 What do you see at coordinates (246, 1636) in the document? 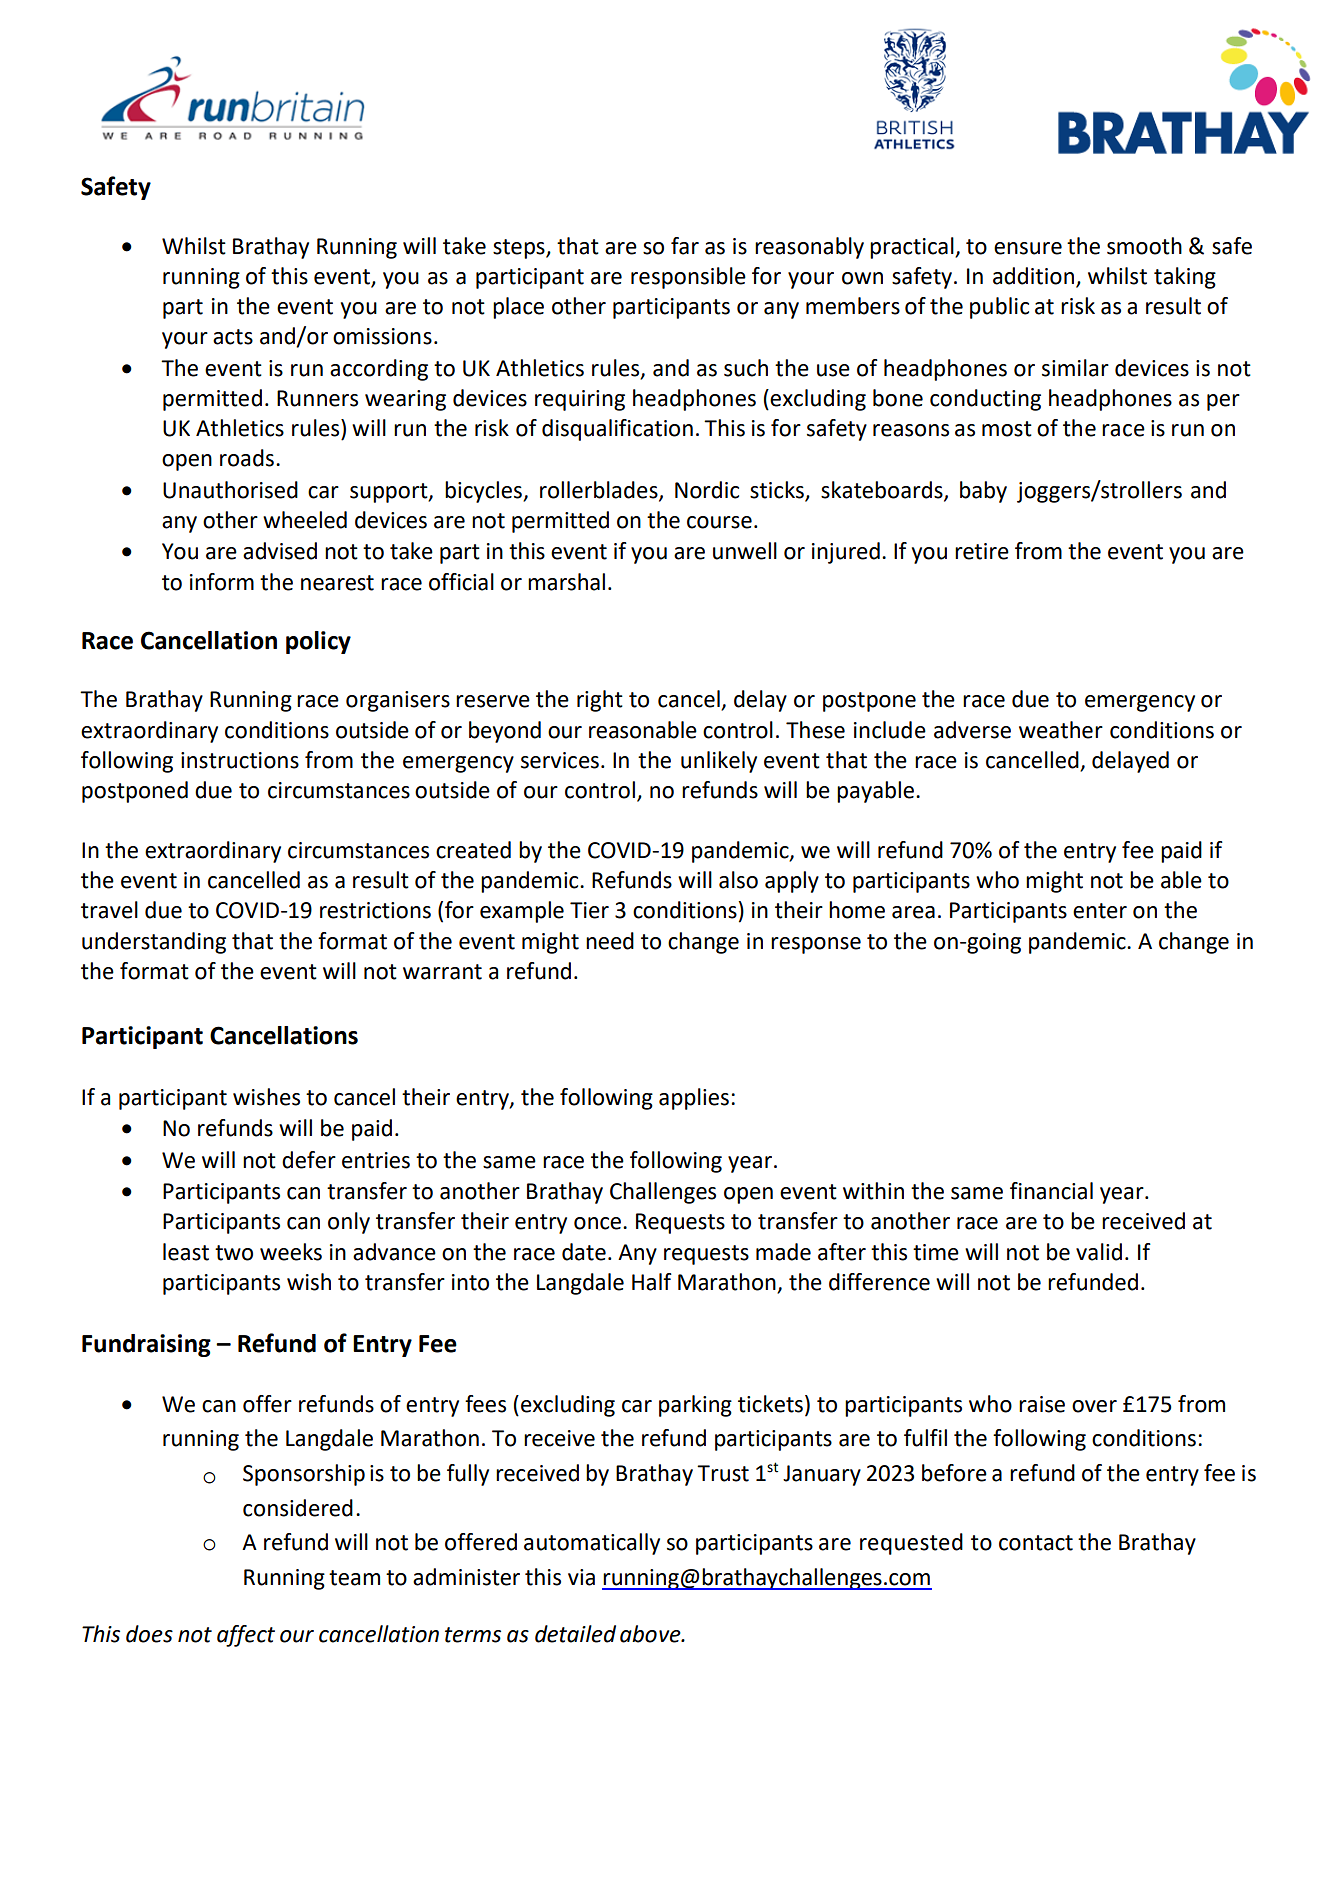
I see `affect` at bounding box center [246, 1636].
